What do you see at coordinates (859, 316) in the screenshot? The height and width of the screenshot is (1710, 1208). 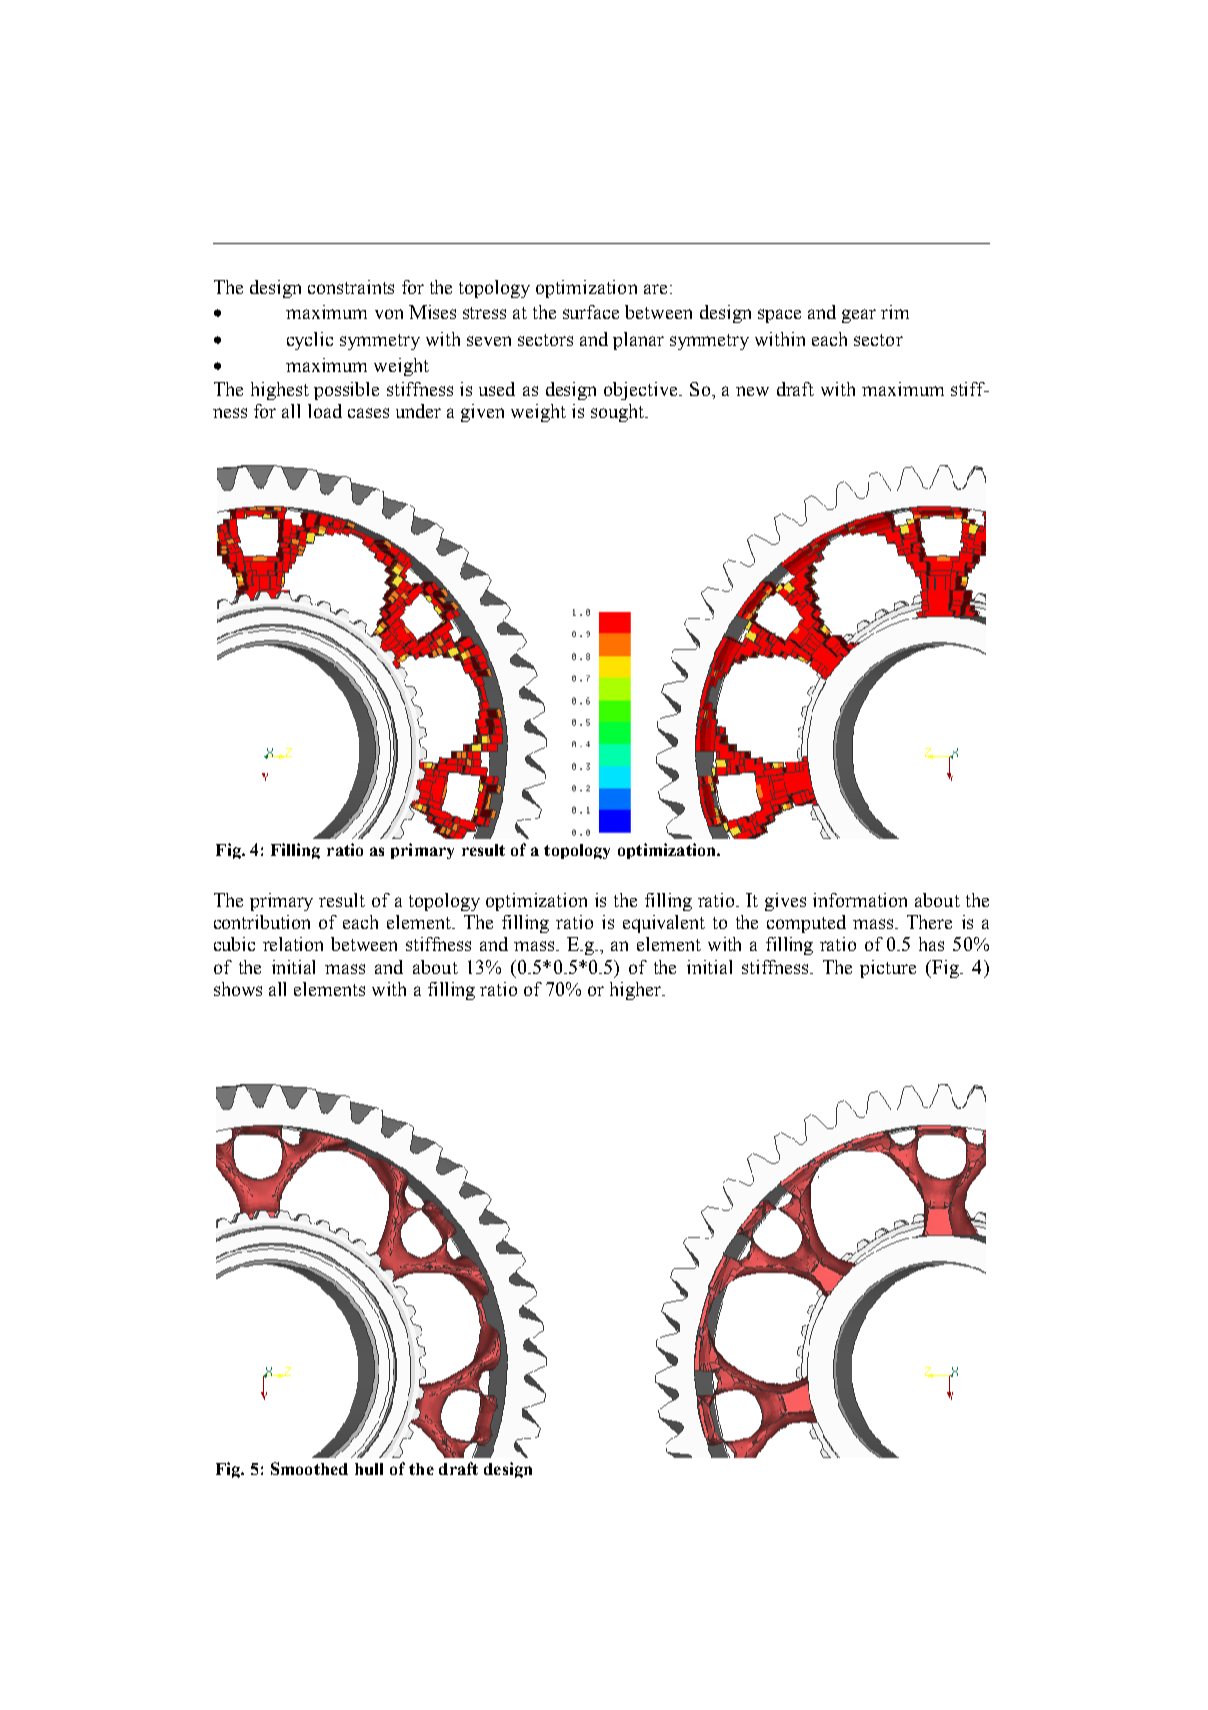 I see `gear` at bounding box center [859, 316].
